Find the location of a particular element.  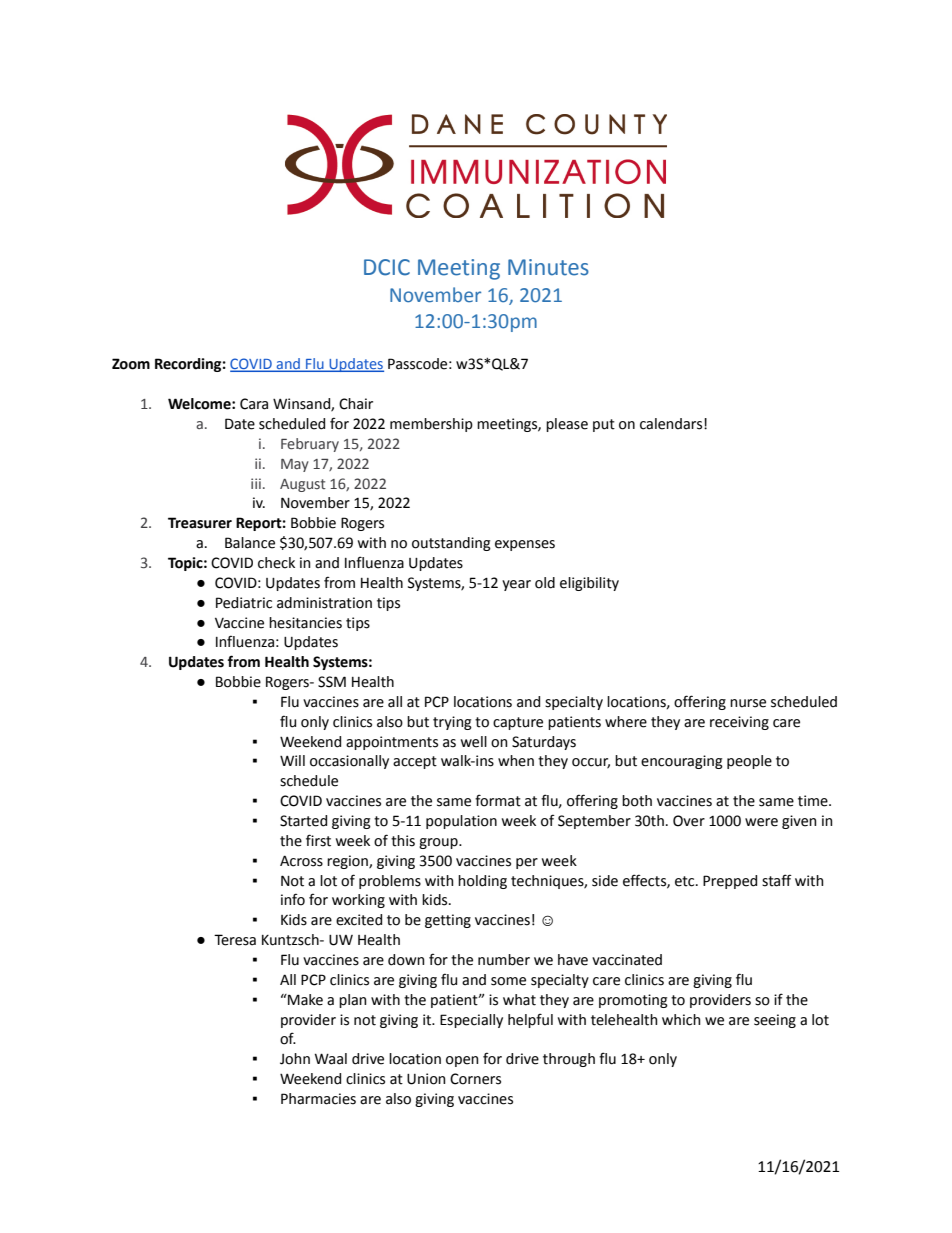

info is located at coordinates (293, 899).
